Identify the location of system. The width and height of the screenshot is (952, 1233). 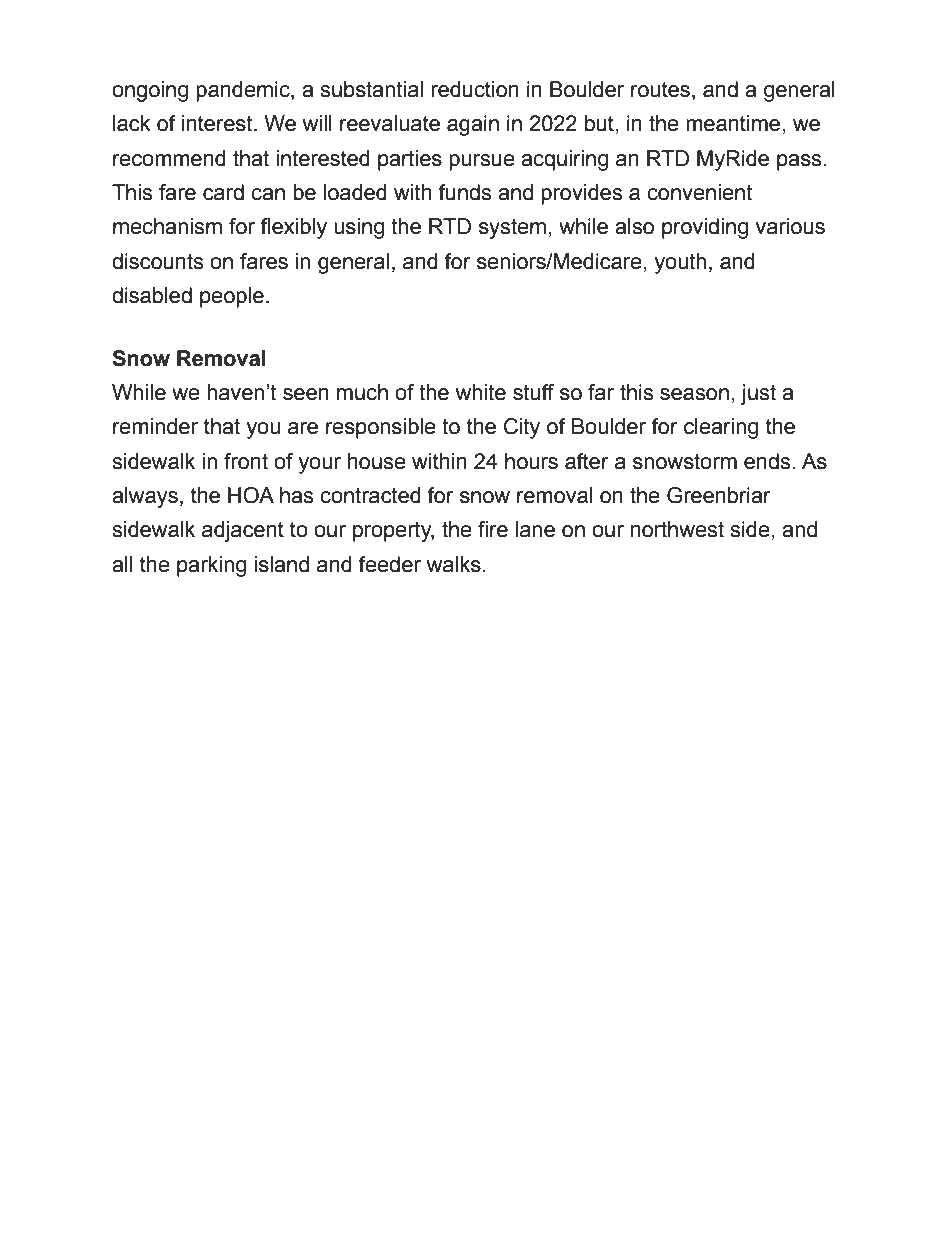
(512, 228).
